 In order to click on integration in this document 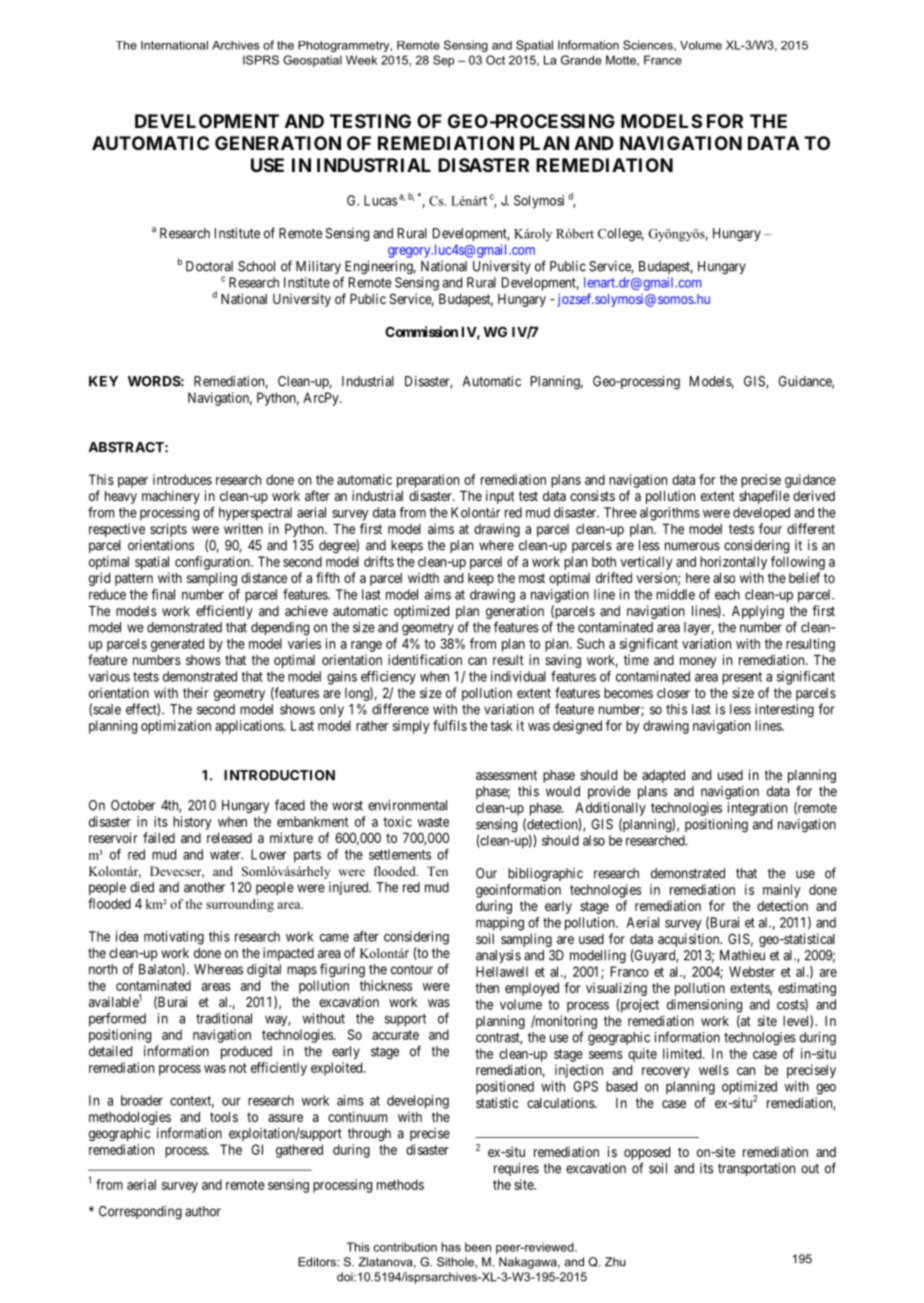, I will do `click(757, 809)`.
